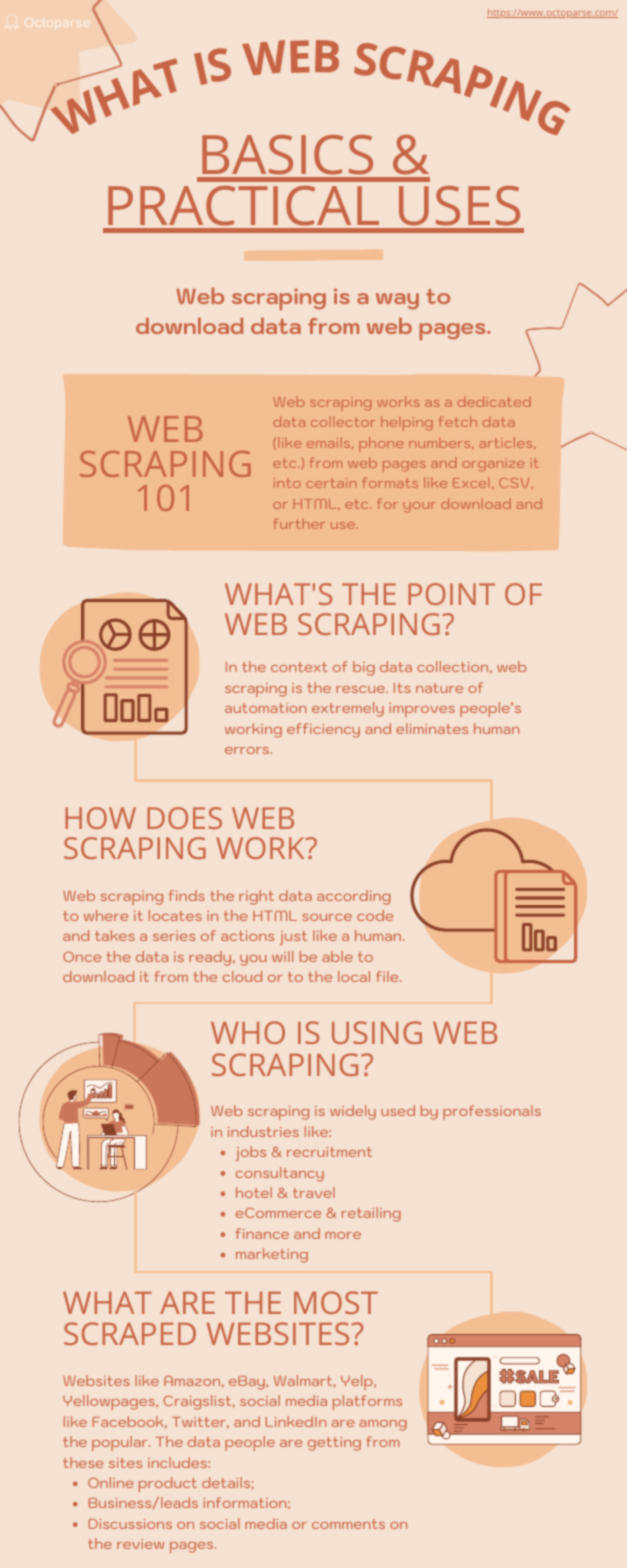 The height and width of the screenshot is (1568, 627). What do you see at coordinates (100, 818) in the screenshot?
I see `HOW` at bounding box center [100, 818].
